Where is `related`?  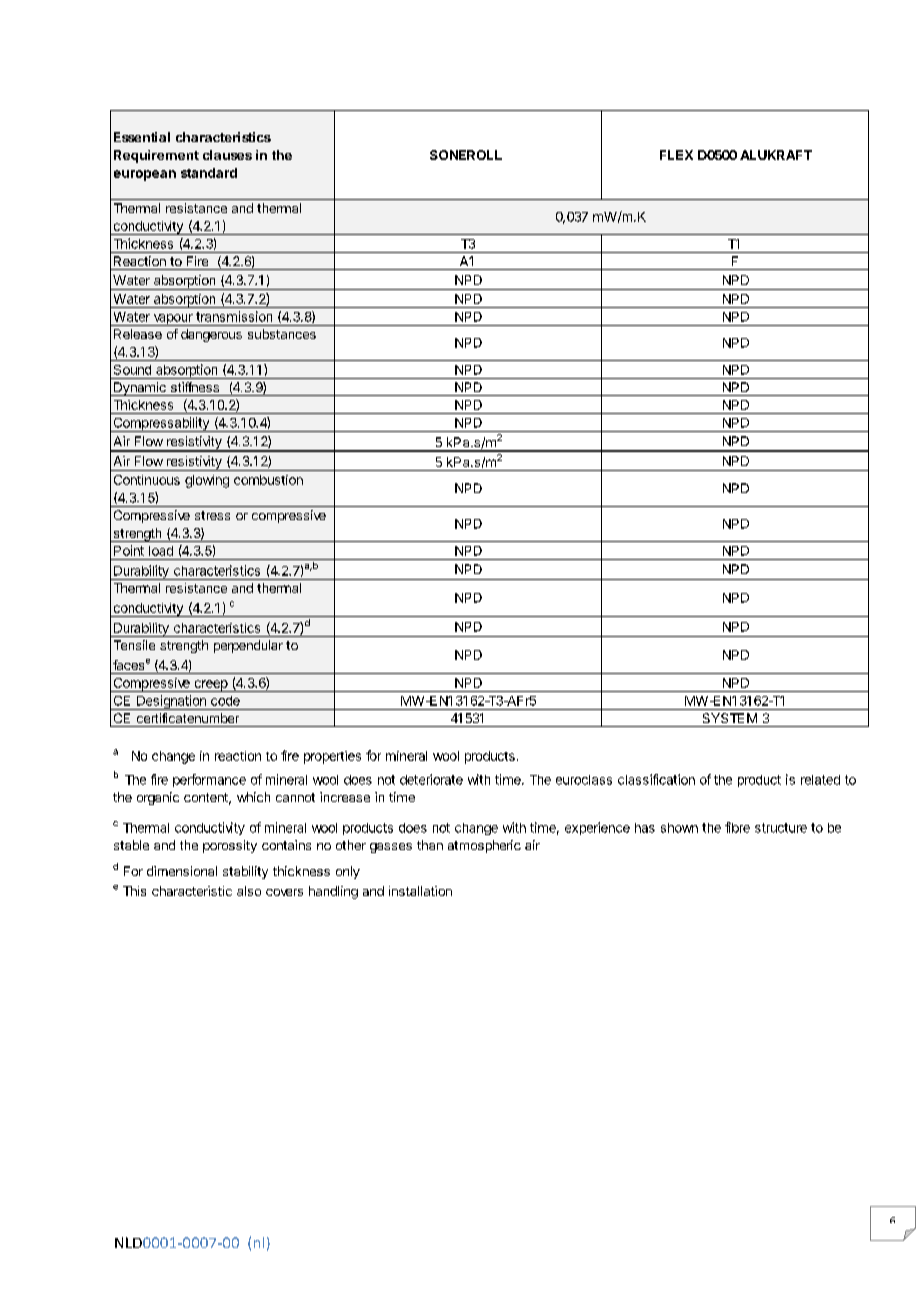 related is located at coordinates (820, 780).
